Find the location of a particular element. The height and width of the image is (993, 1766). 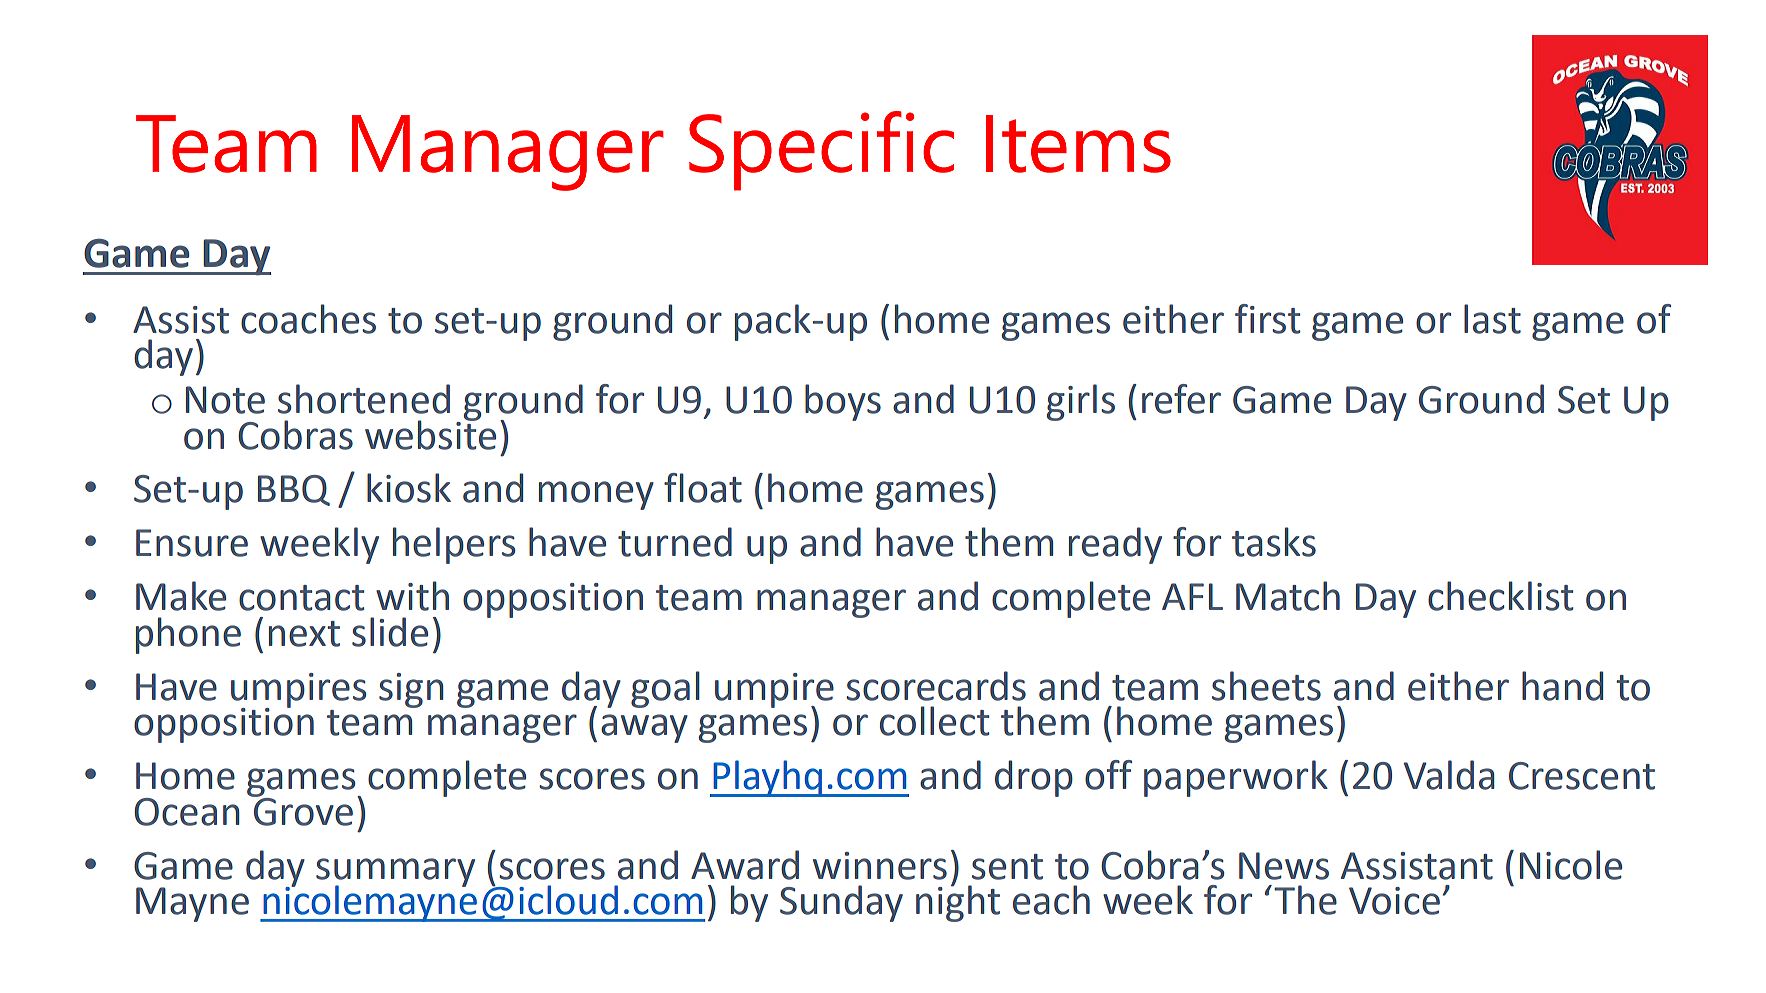

next is located at coordinates (304, 634).
